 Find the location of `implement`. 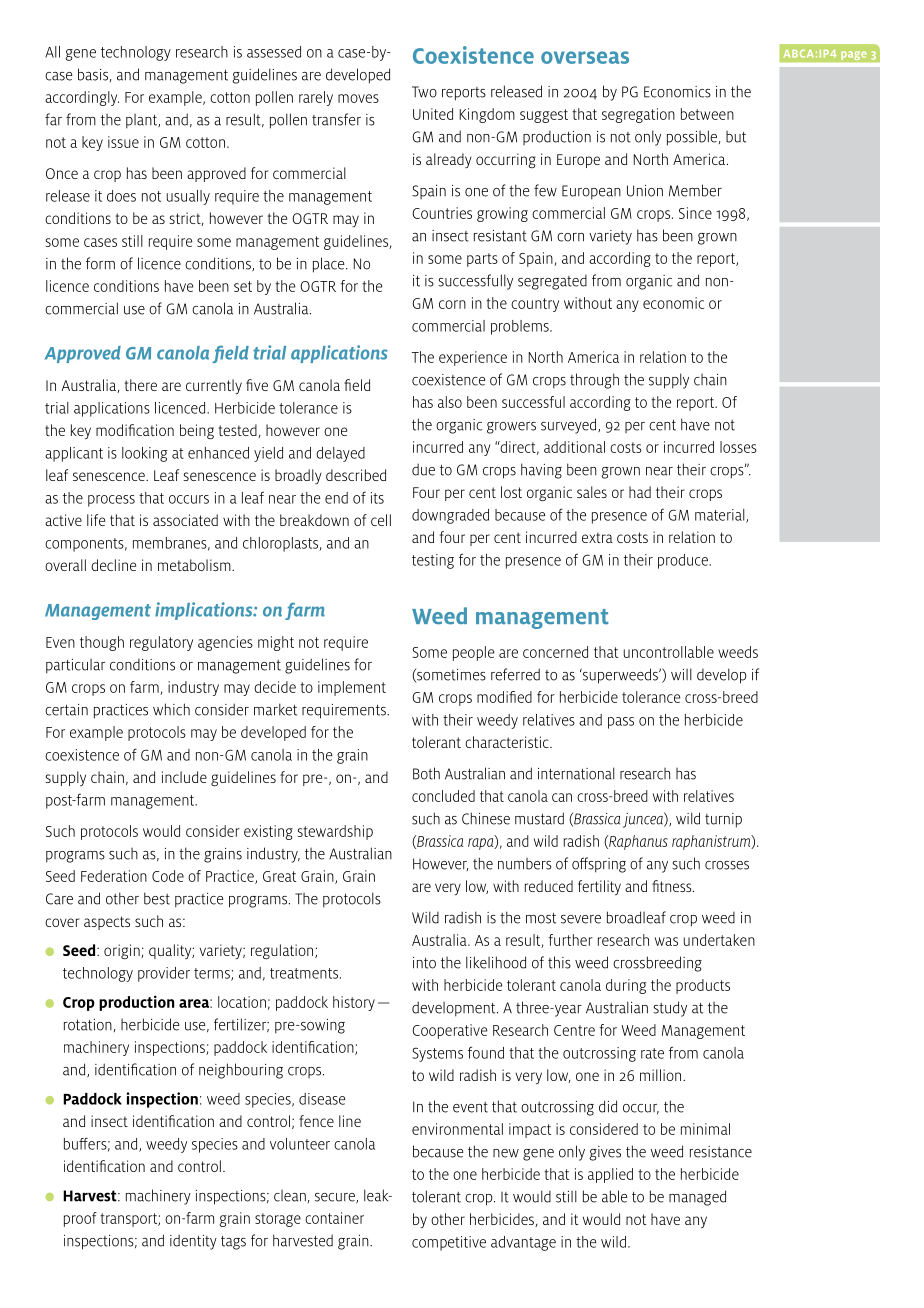

implement is located at coordinates (352, 688).
